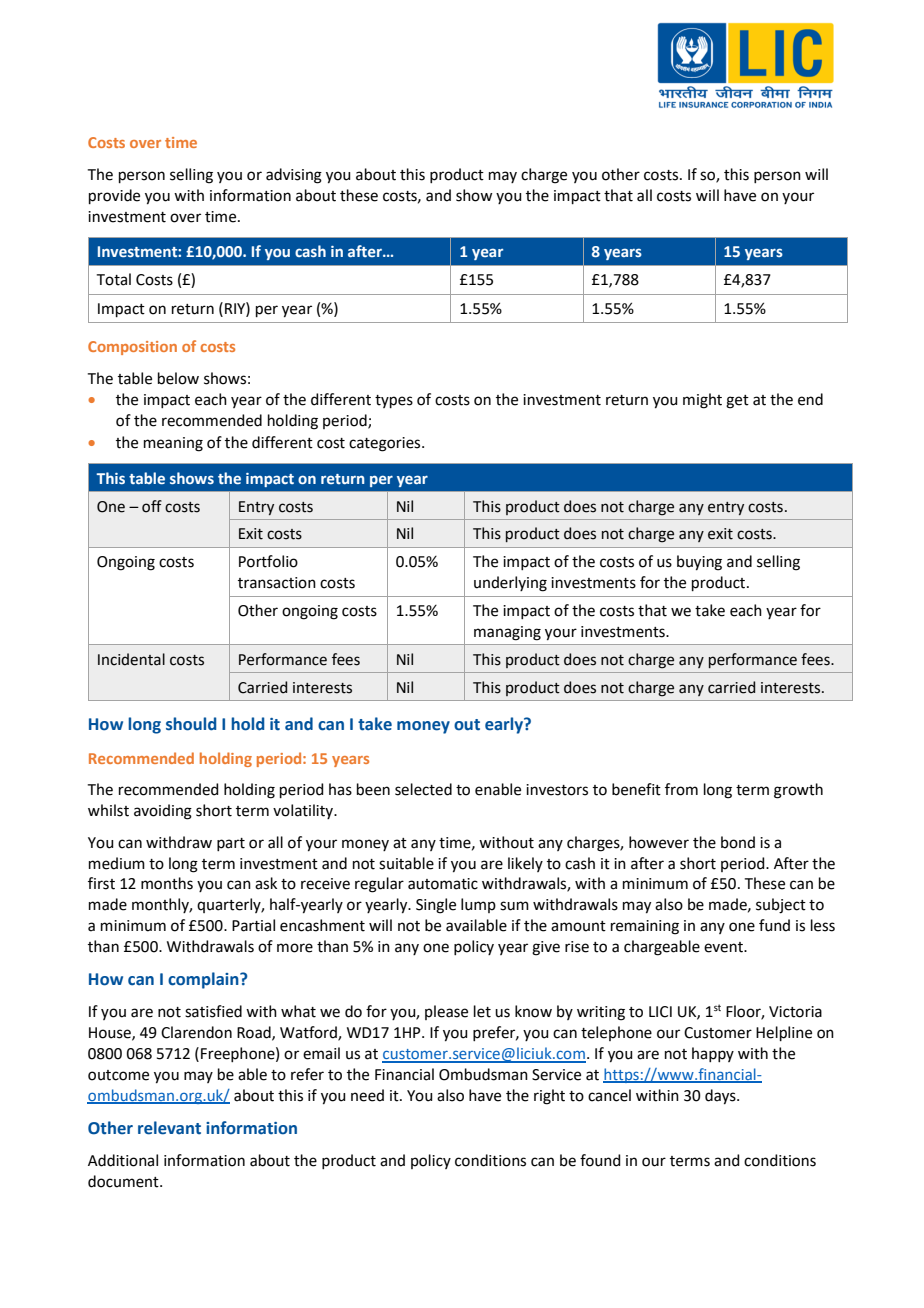 This screenshot has width=924, height=1308. I want to click on managing, so click(507, 633).
